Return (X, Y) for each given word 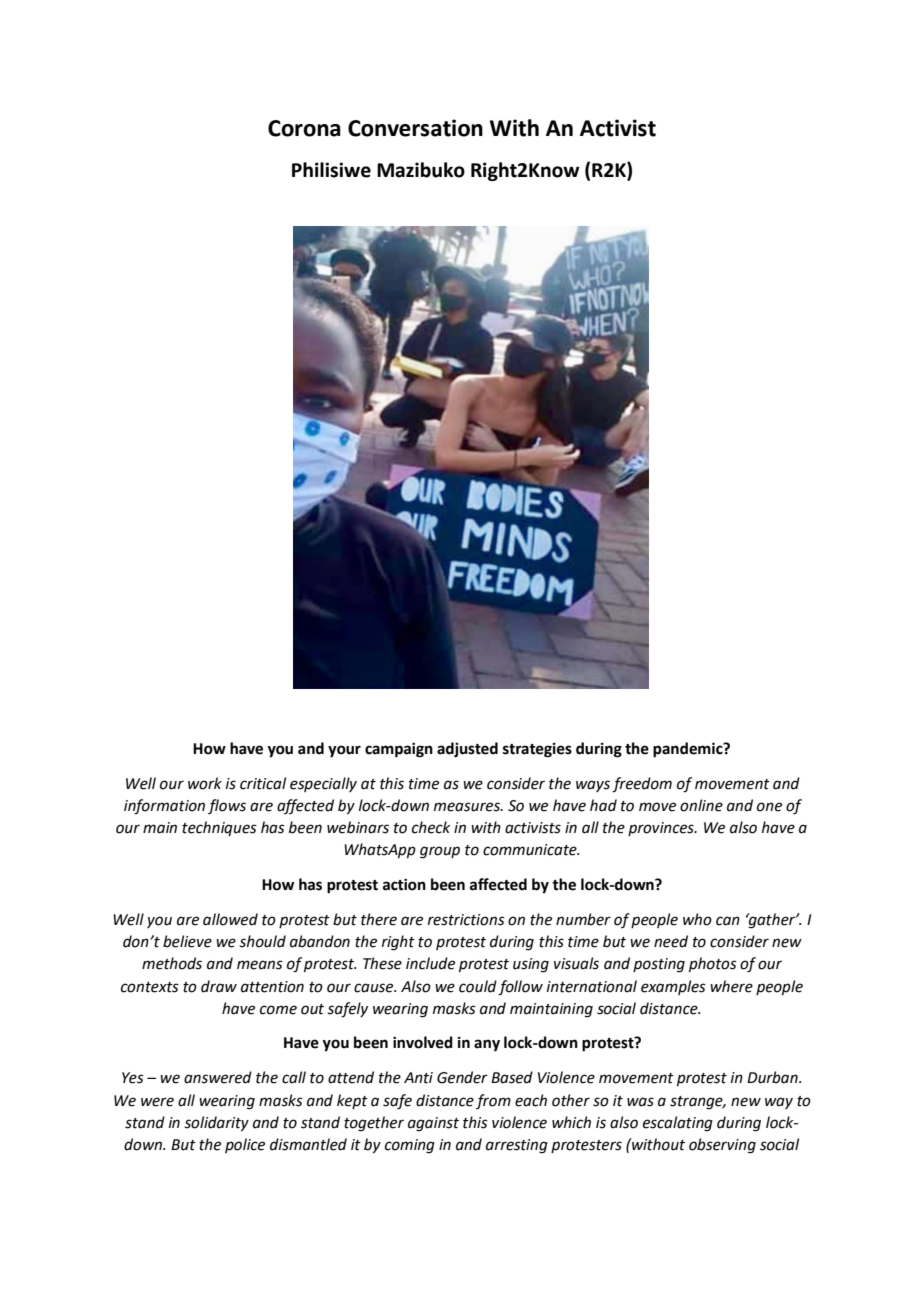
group (440, 852)
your (344, 751)
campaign (399, 750)
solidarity (216, 1123)
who (697, 919)
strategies (537, 750)
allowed (230, 919)
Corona (304, 128)
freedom (642, 785)
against (433, 1124)
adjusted (467, 750)
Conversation (415, 128)
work (205, 783)
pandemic (689, 750)
